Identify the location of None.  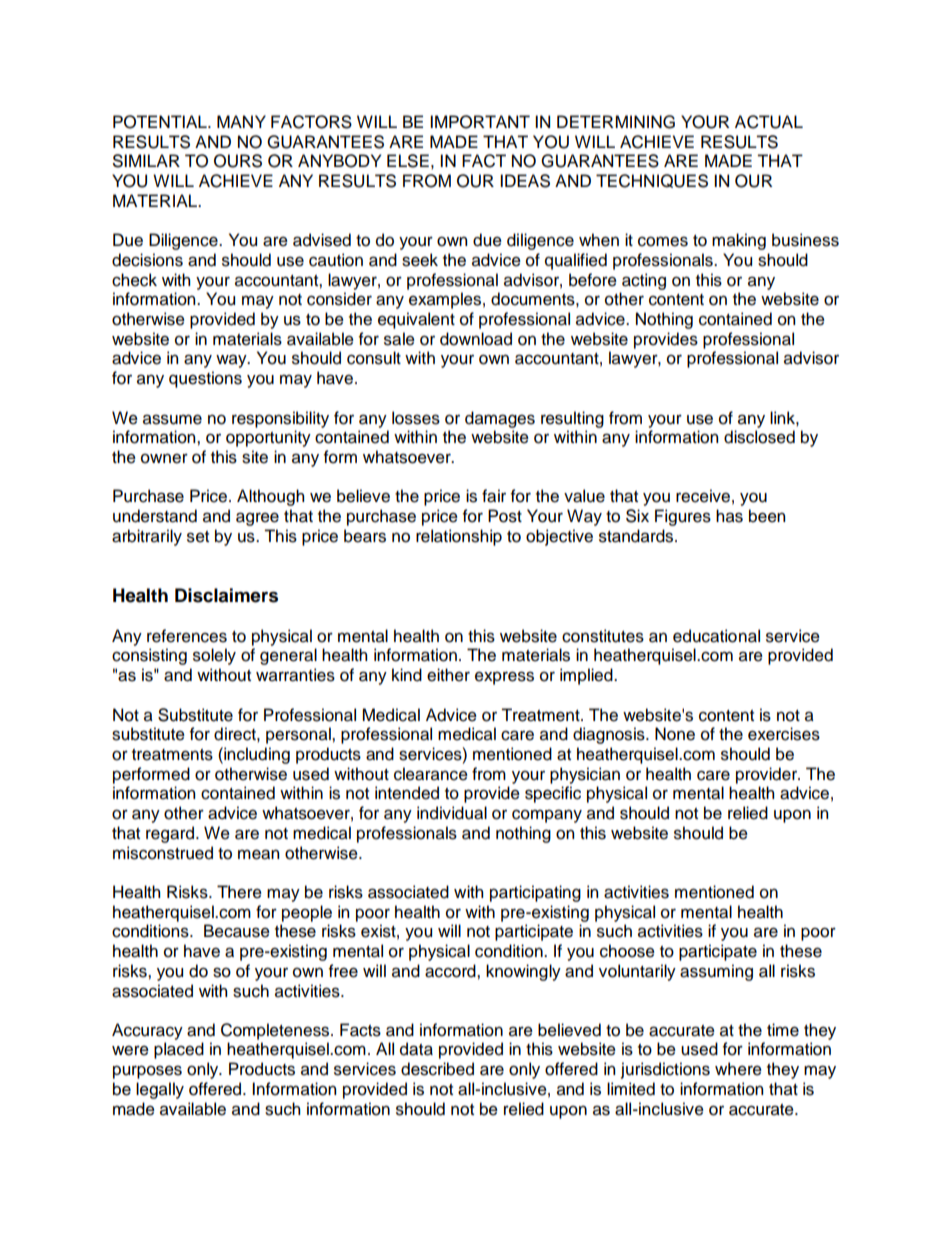
(675, 734).
